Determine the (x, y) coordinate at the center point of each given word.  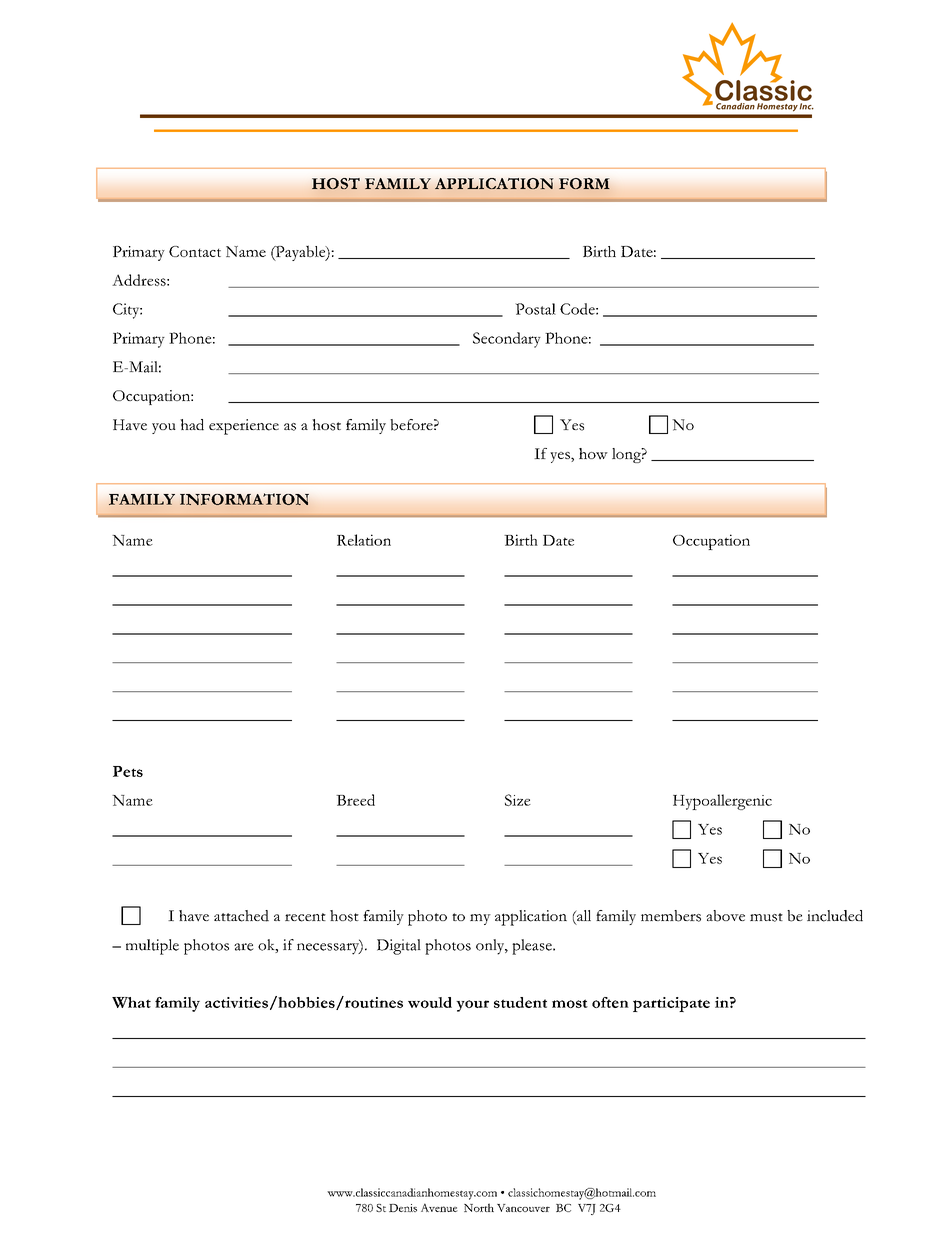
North (479, 1207)
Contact (195, 251)
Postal (535, 309)
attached (241, 916)
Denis (403, 1208)
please (533, 947)
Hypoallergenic (722, 802)
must (766, 917)
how (593, 453)
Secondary (507, 340)
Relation (364, 540)
